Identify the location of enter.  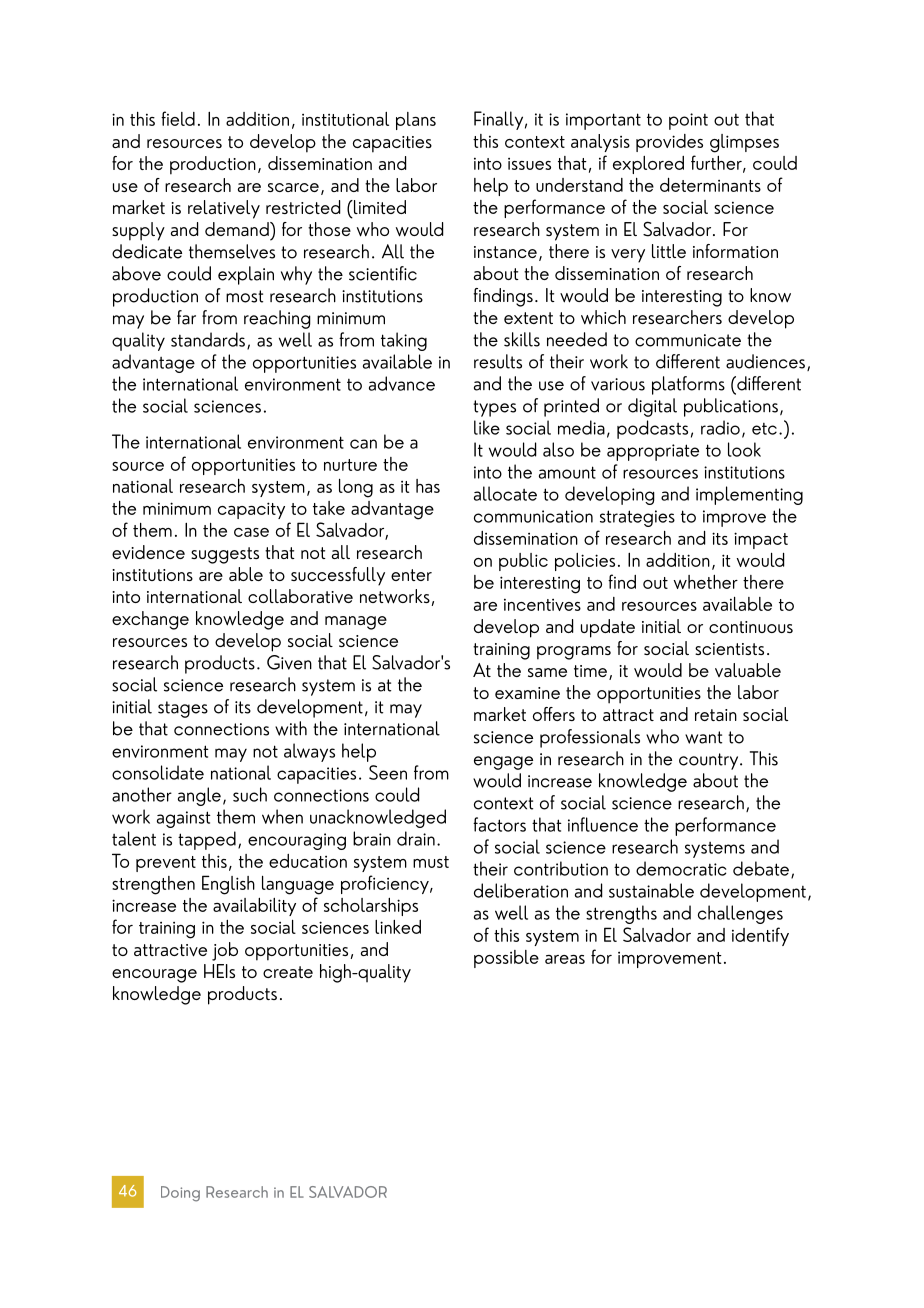
(411, 575).
